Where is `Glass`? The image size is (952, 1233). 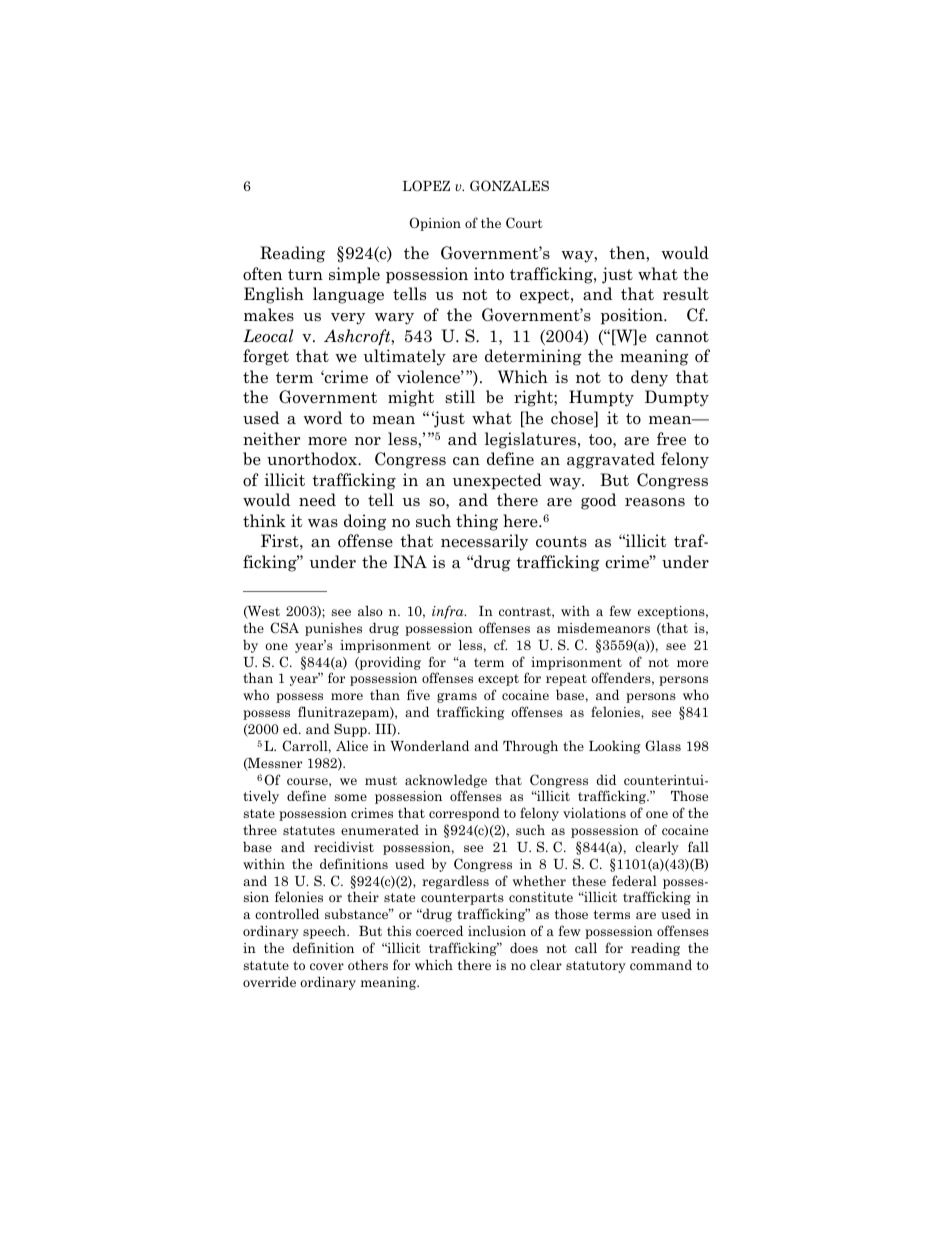
Glass is located at coordinates (663, 745).
